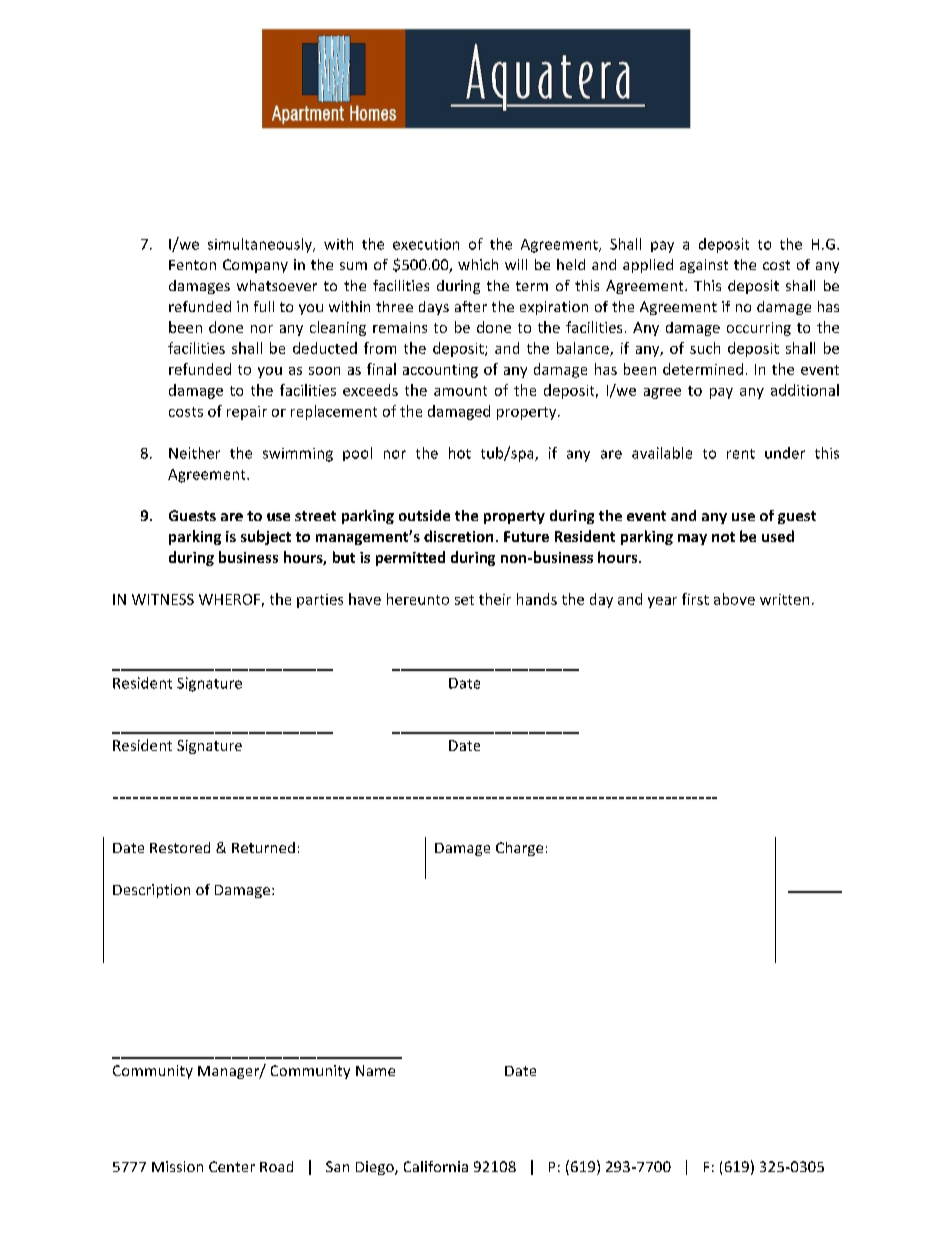  What do you see at coordinates (232, 1166) in the screenshot?
I see `Center` at bounding box center [232, 1166].
